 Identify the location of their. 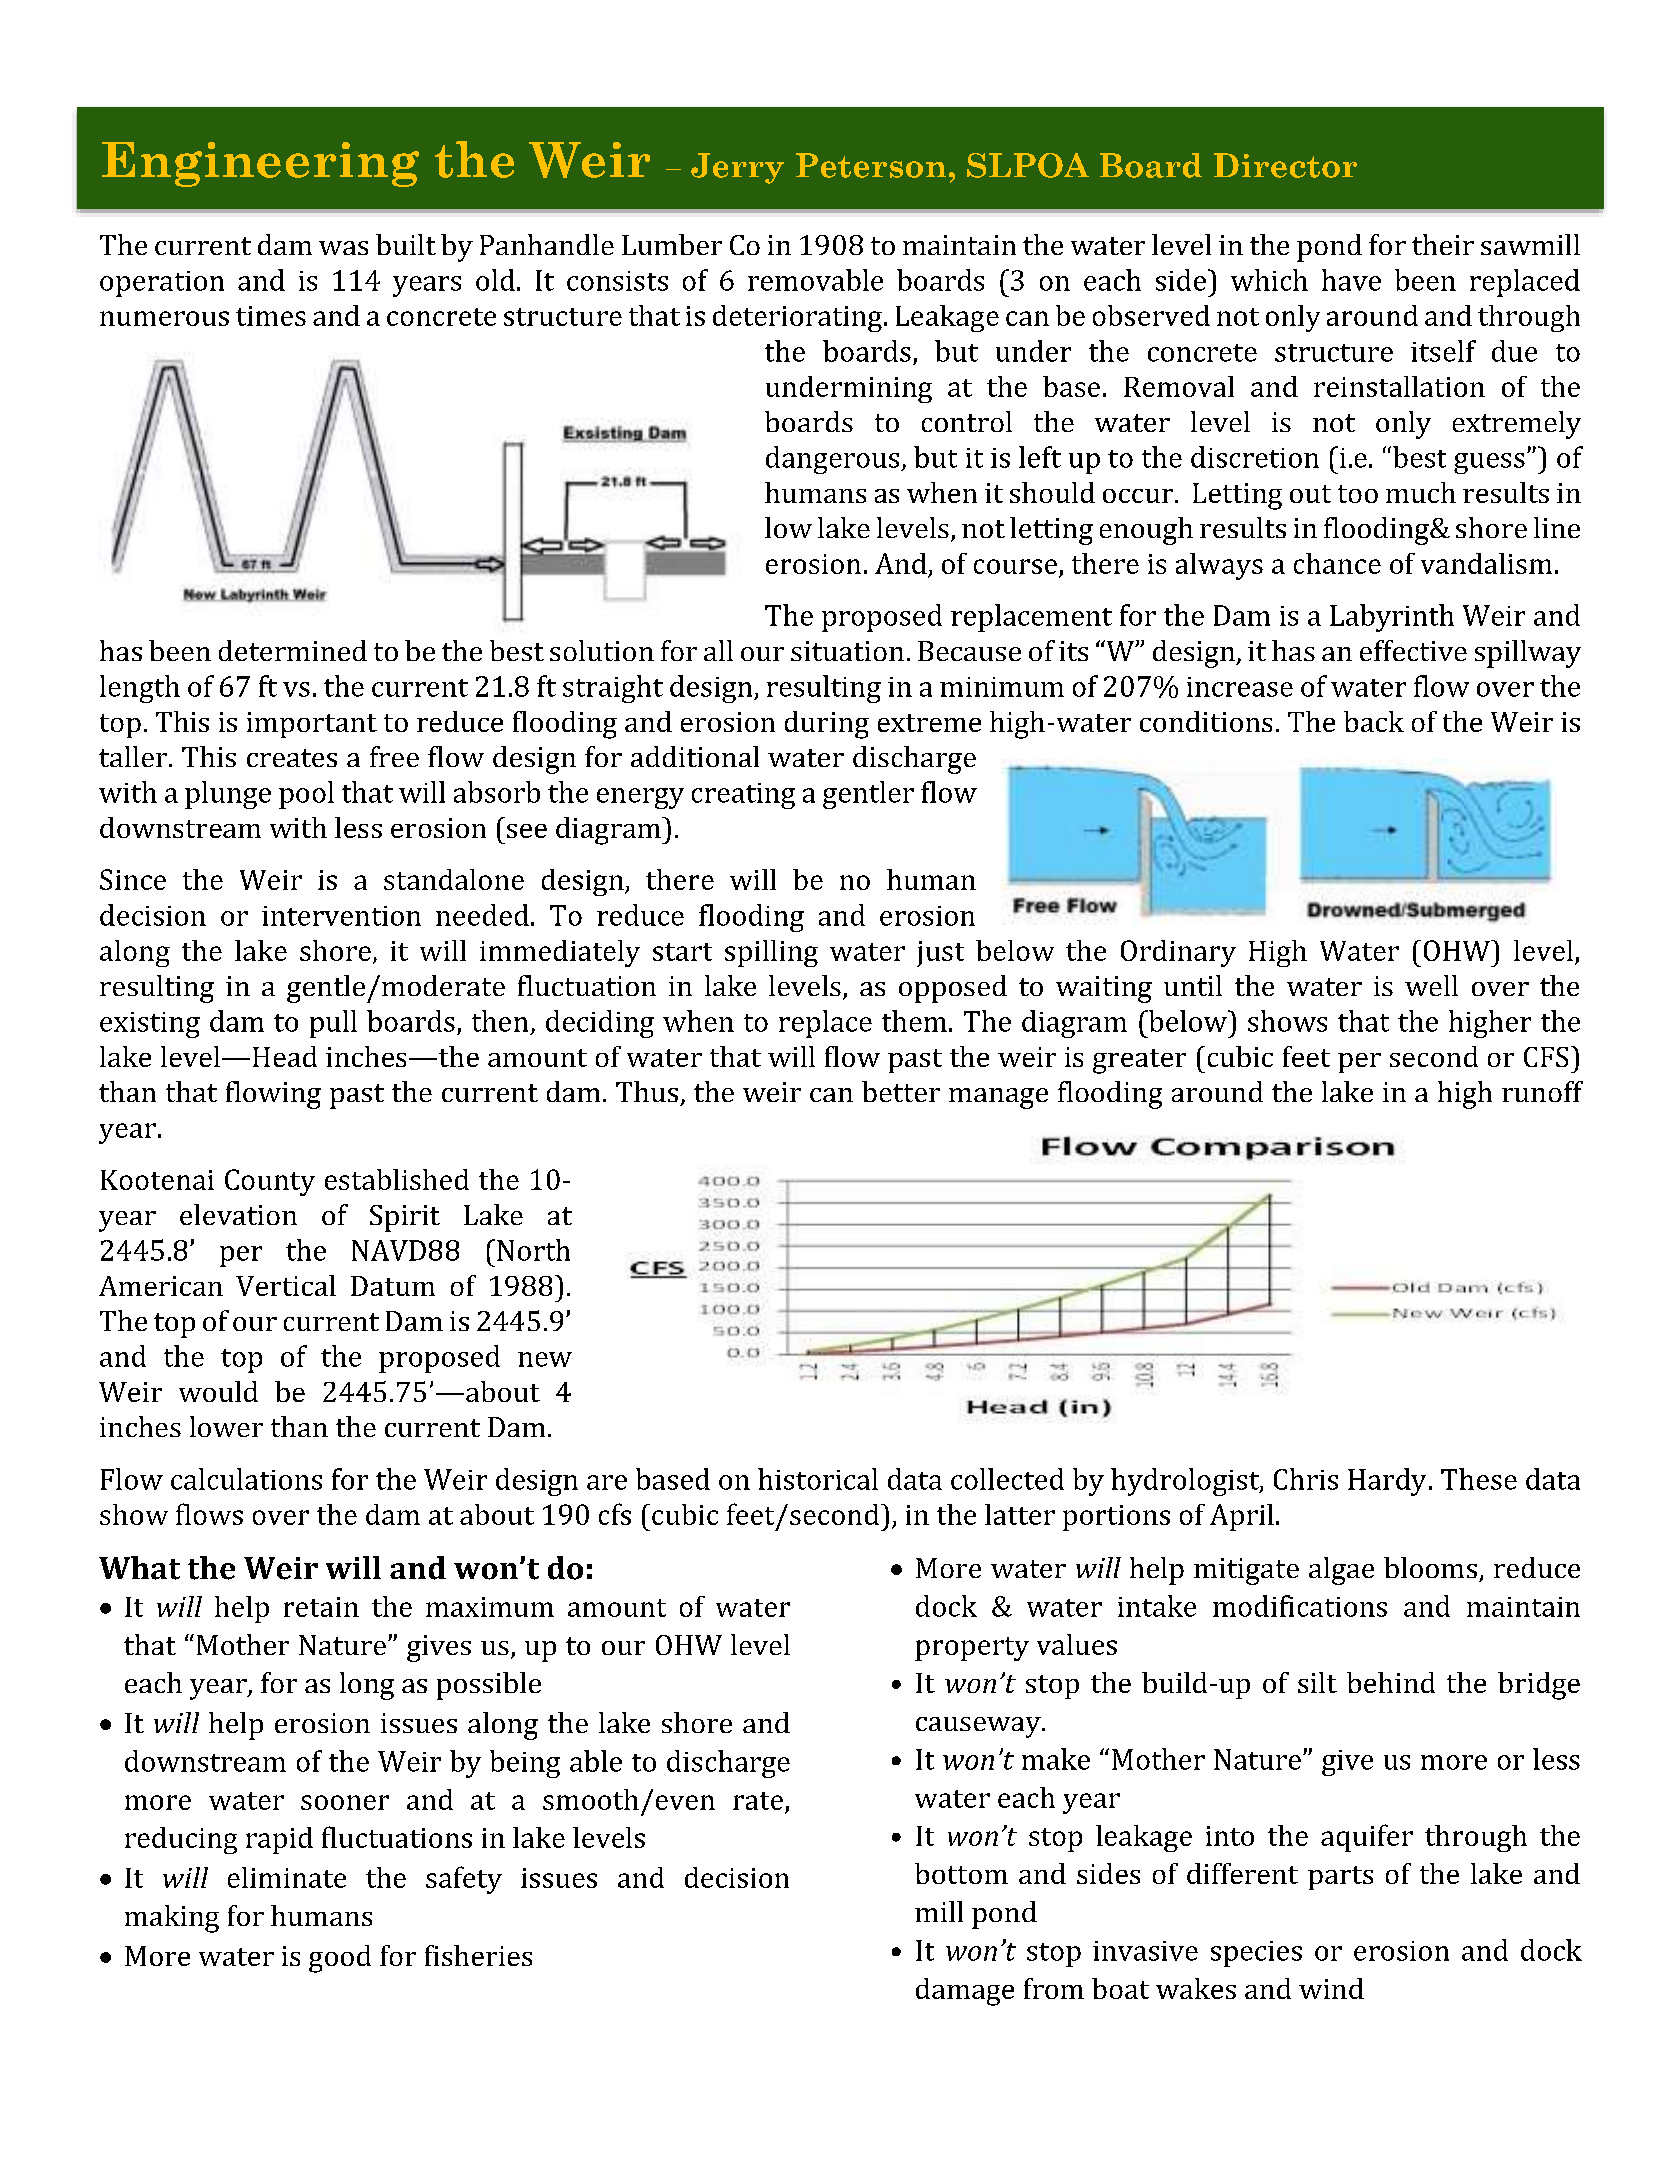
(1443, 244).
